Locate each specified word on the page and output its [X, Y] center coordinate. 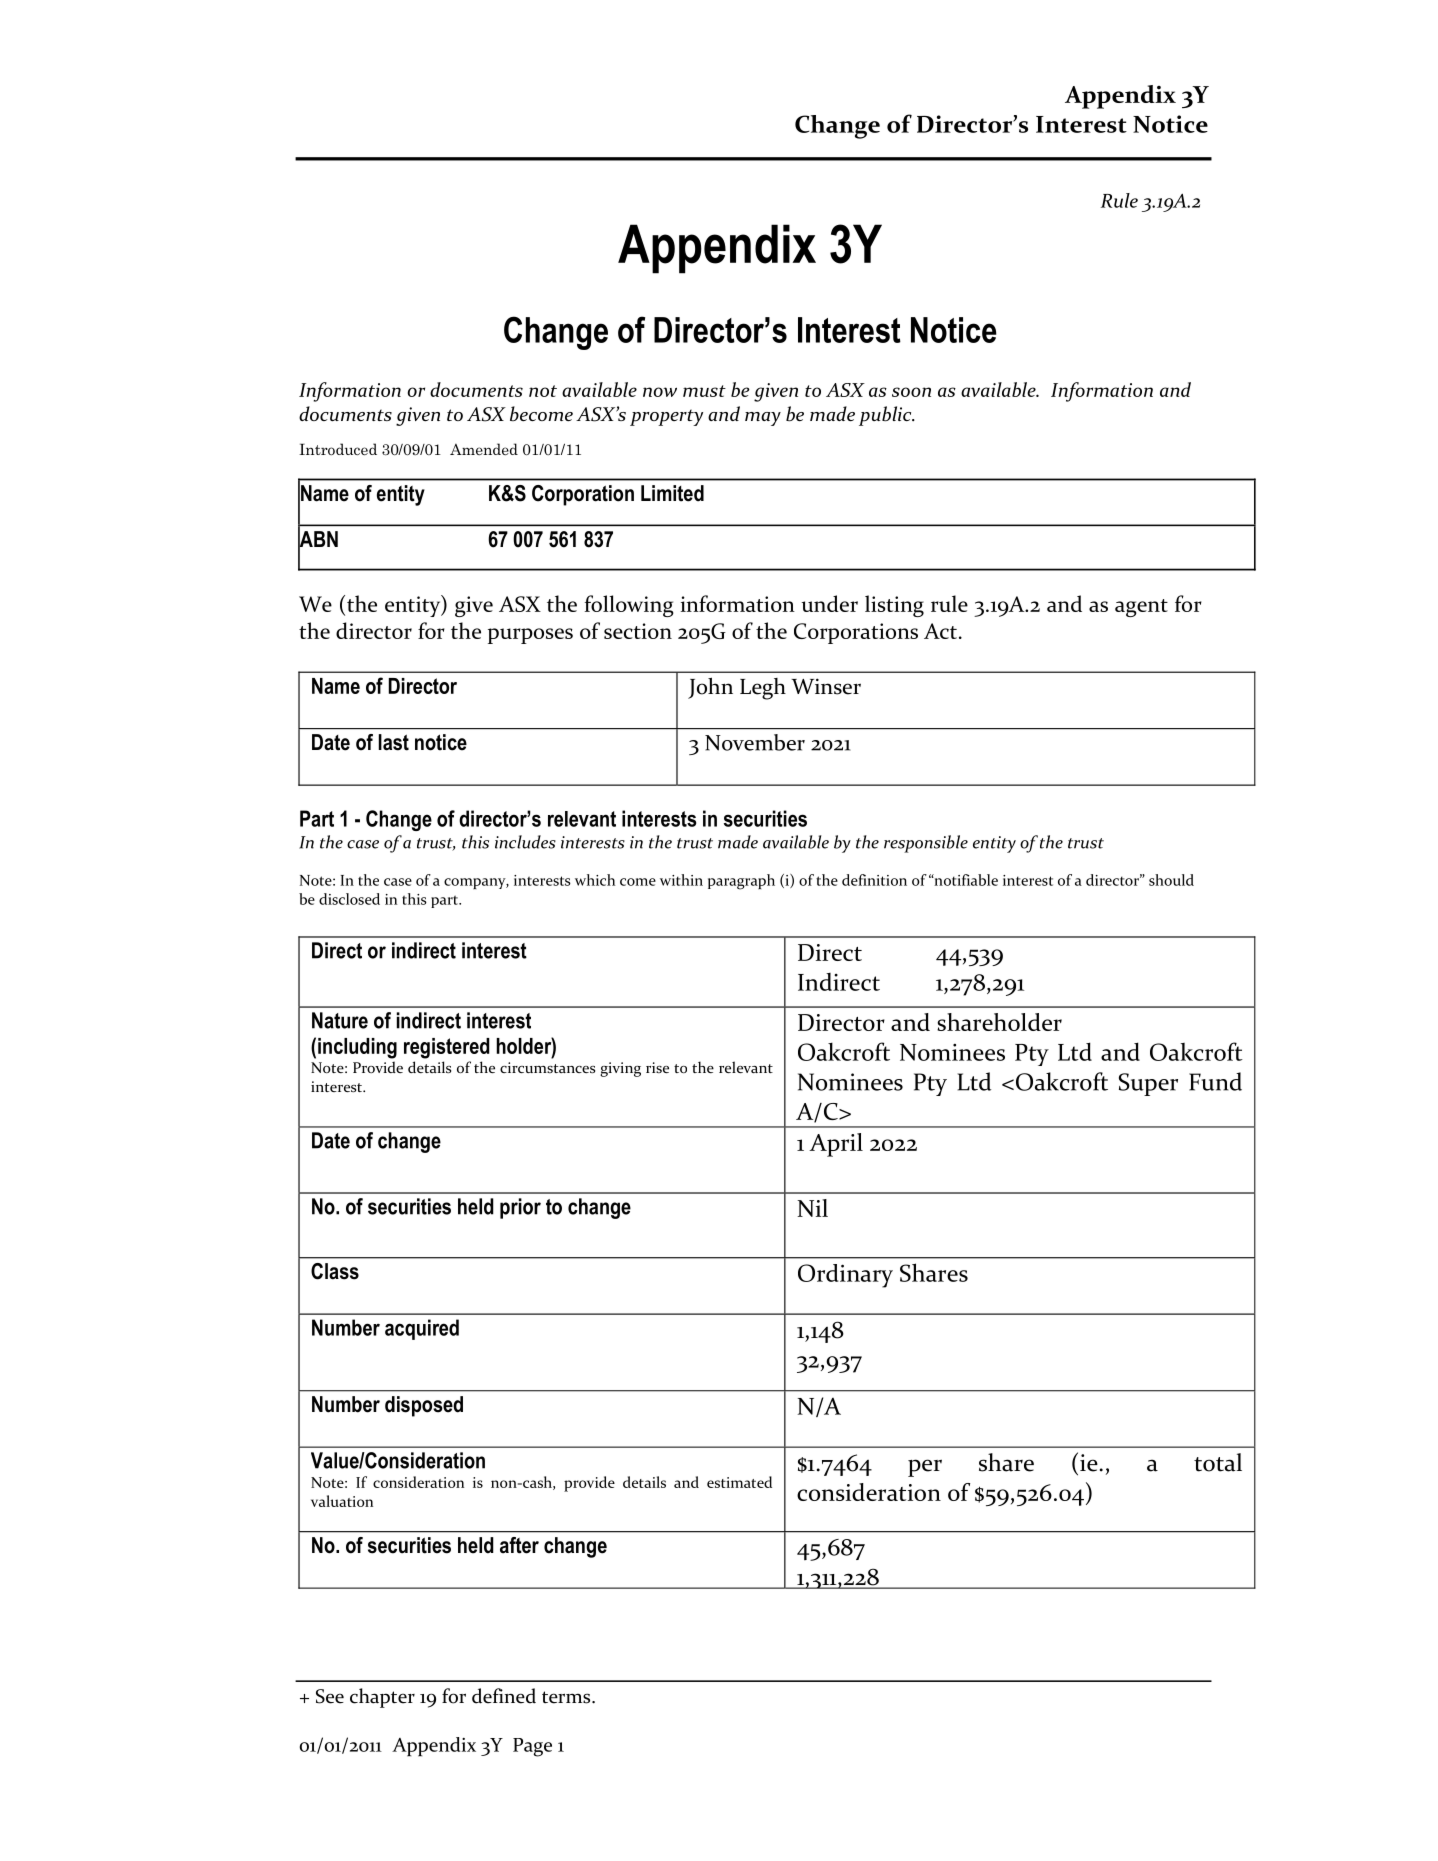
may [763, 419]
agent [1141, 608]
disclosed [349, 899]
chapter [382, 1698]
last [394, 742]
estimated [739, 1482]
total [1218, 1462]
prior [520, 1208]
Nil [812, 1208]
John [710, 688]
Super [1148, 1084]
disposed [424, 1406]
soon [911, 392]
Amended [484, 449]
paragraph [741, 882]
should [1171, 880]
